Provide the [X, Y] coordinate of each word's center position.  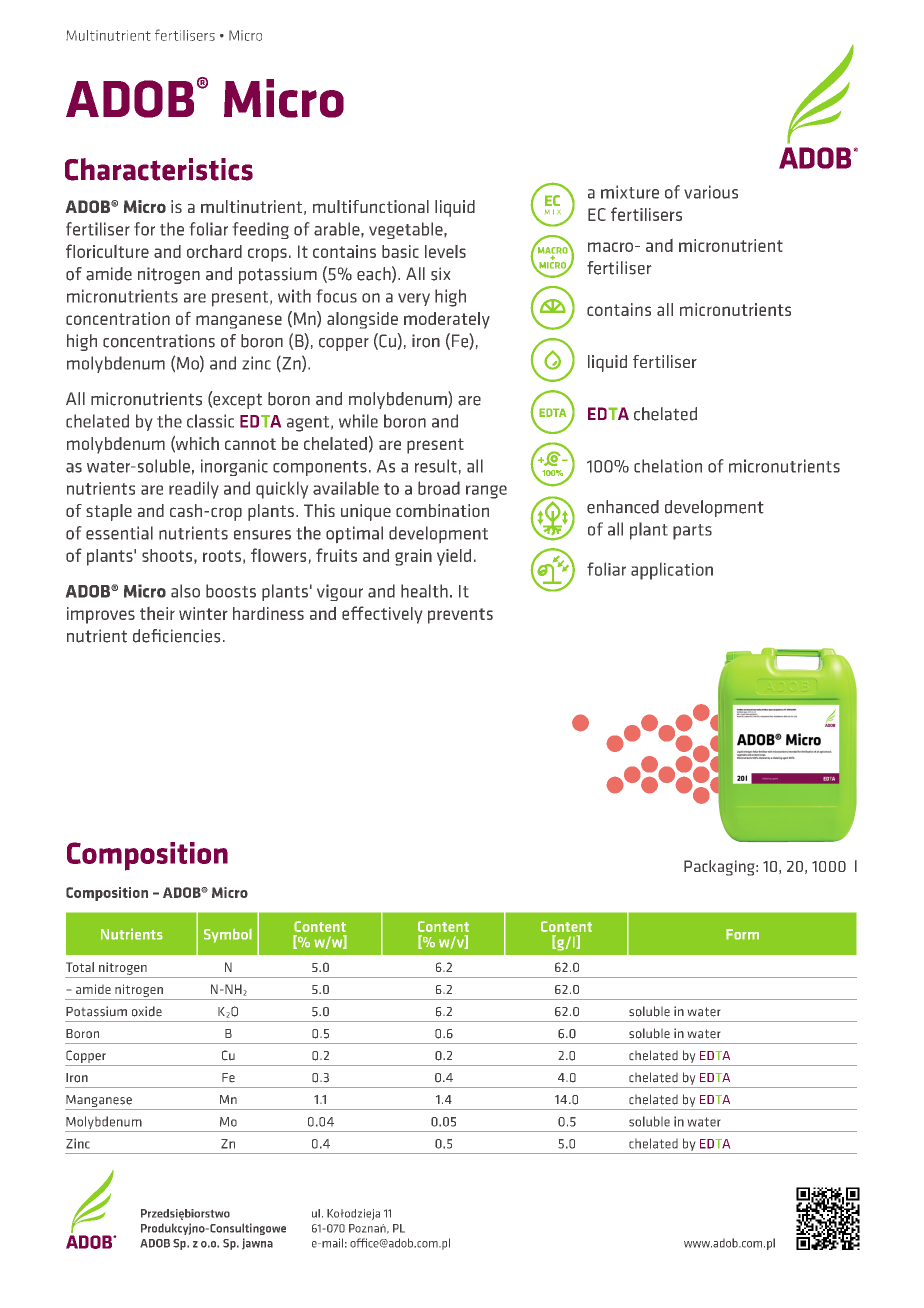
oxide [147, 1011]
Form [742, 934]
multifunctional [371, 206]
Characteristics [159, 169]
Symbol [228, 935]
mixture [630, 192]
